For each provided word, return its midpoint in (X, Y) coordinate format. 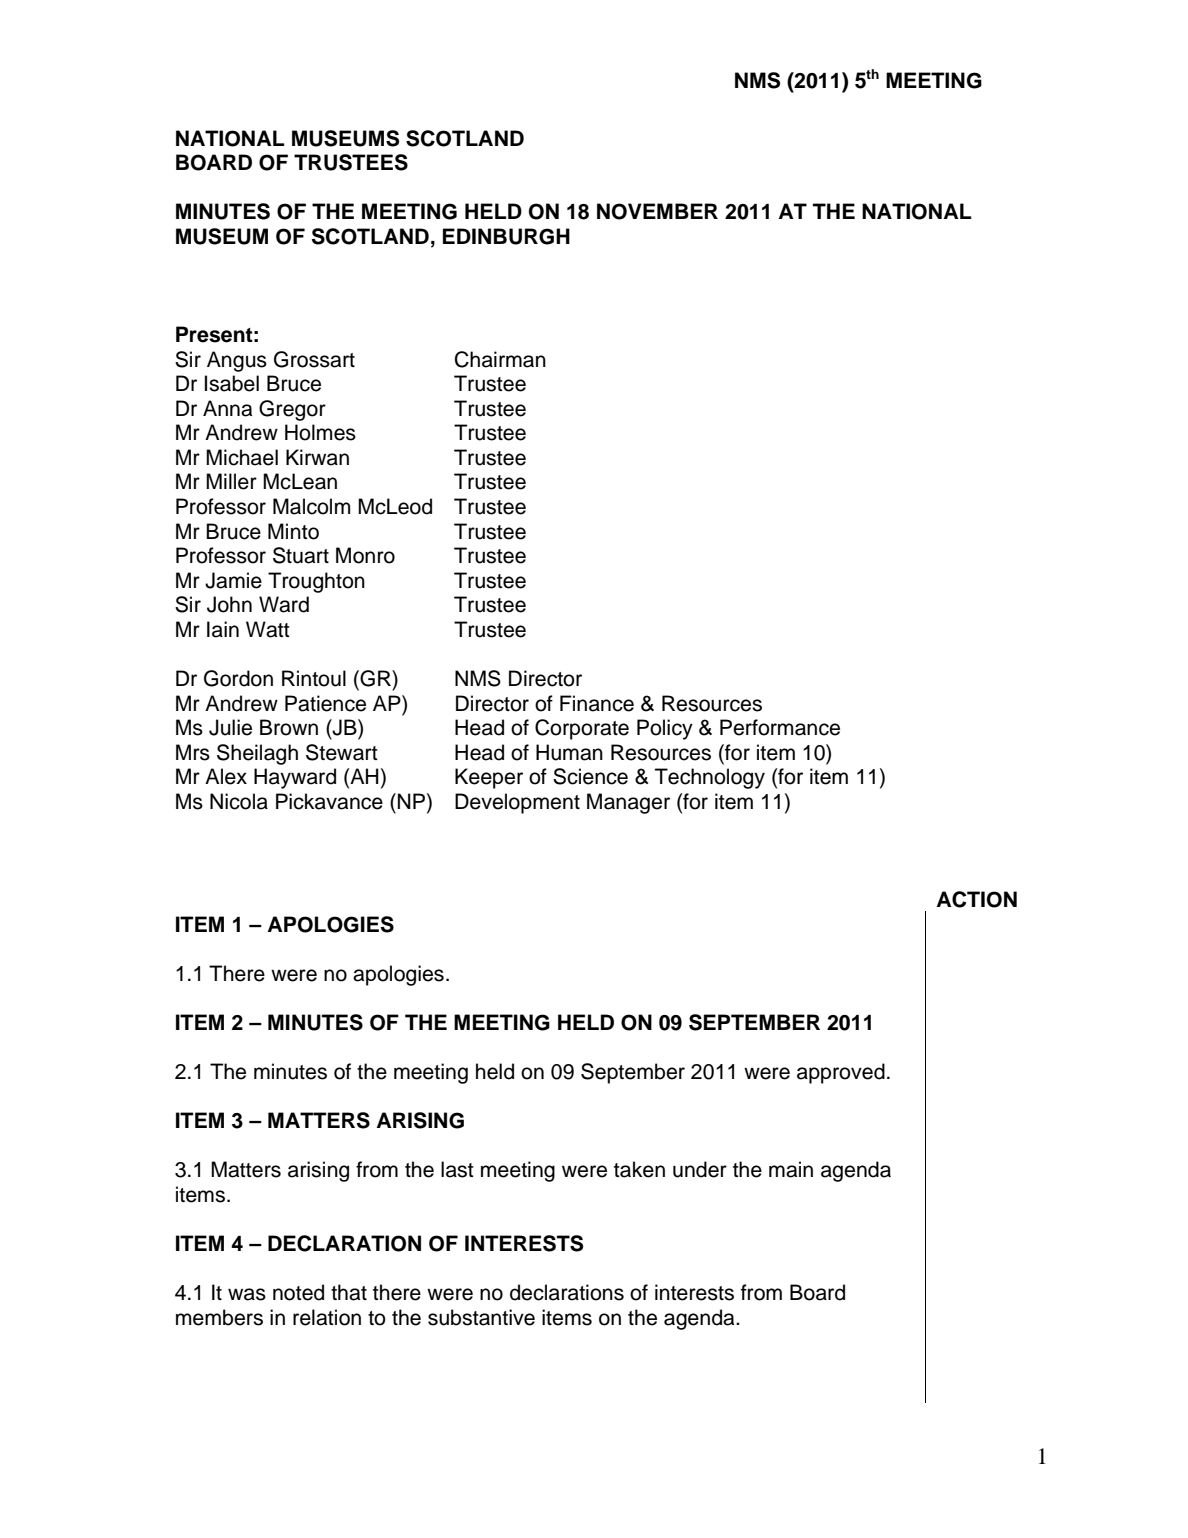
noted (298, 1292)
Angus (237, 361)
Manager (628, 803)
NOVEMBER (657, 211)
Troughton (316, 582)
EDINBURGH (506, 236)
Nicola (239, 801)
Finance (597, 703)
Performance (780, 727)
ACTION (976, 899)
